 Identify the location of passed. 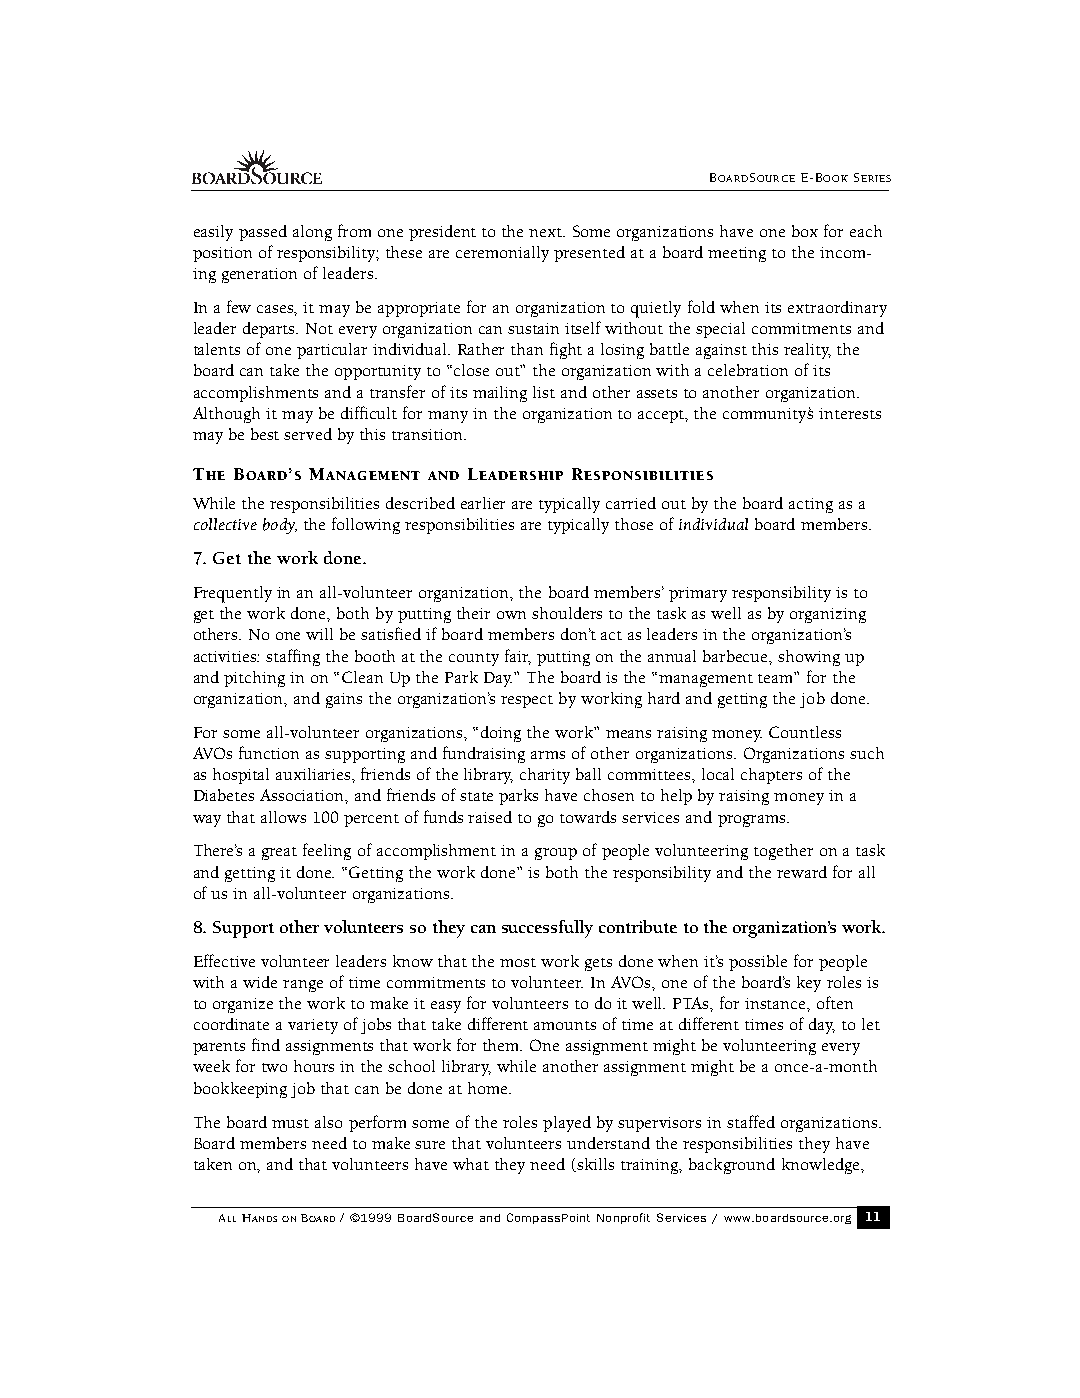
(263, 233).
